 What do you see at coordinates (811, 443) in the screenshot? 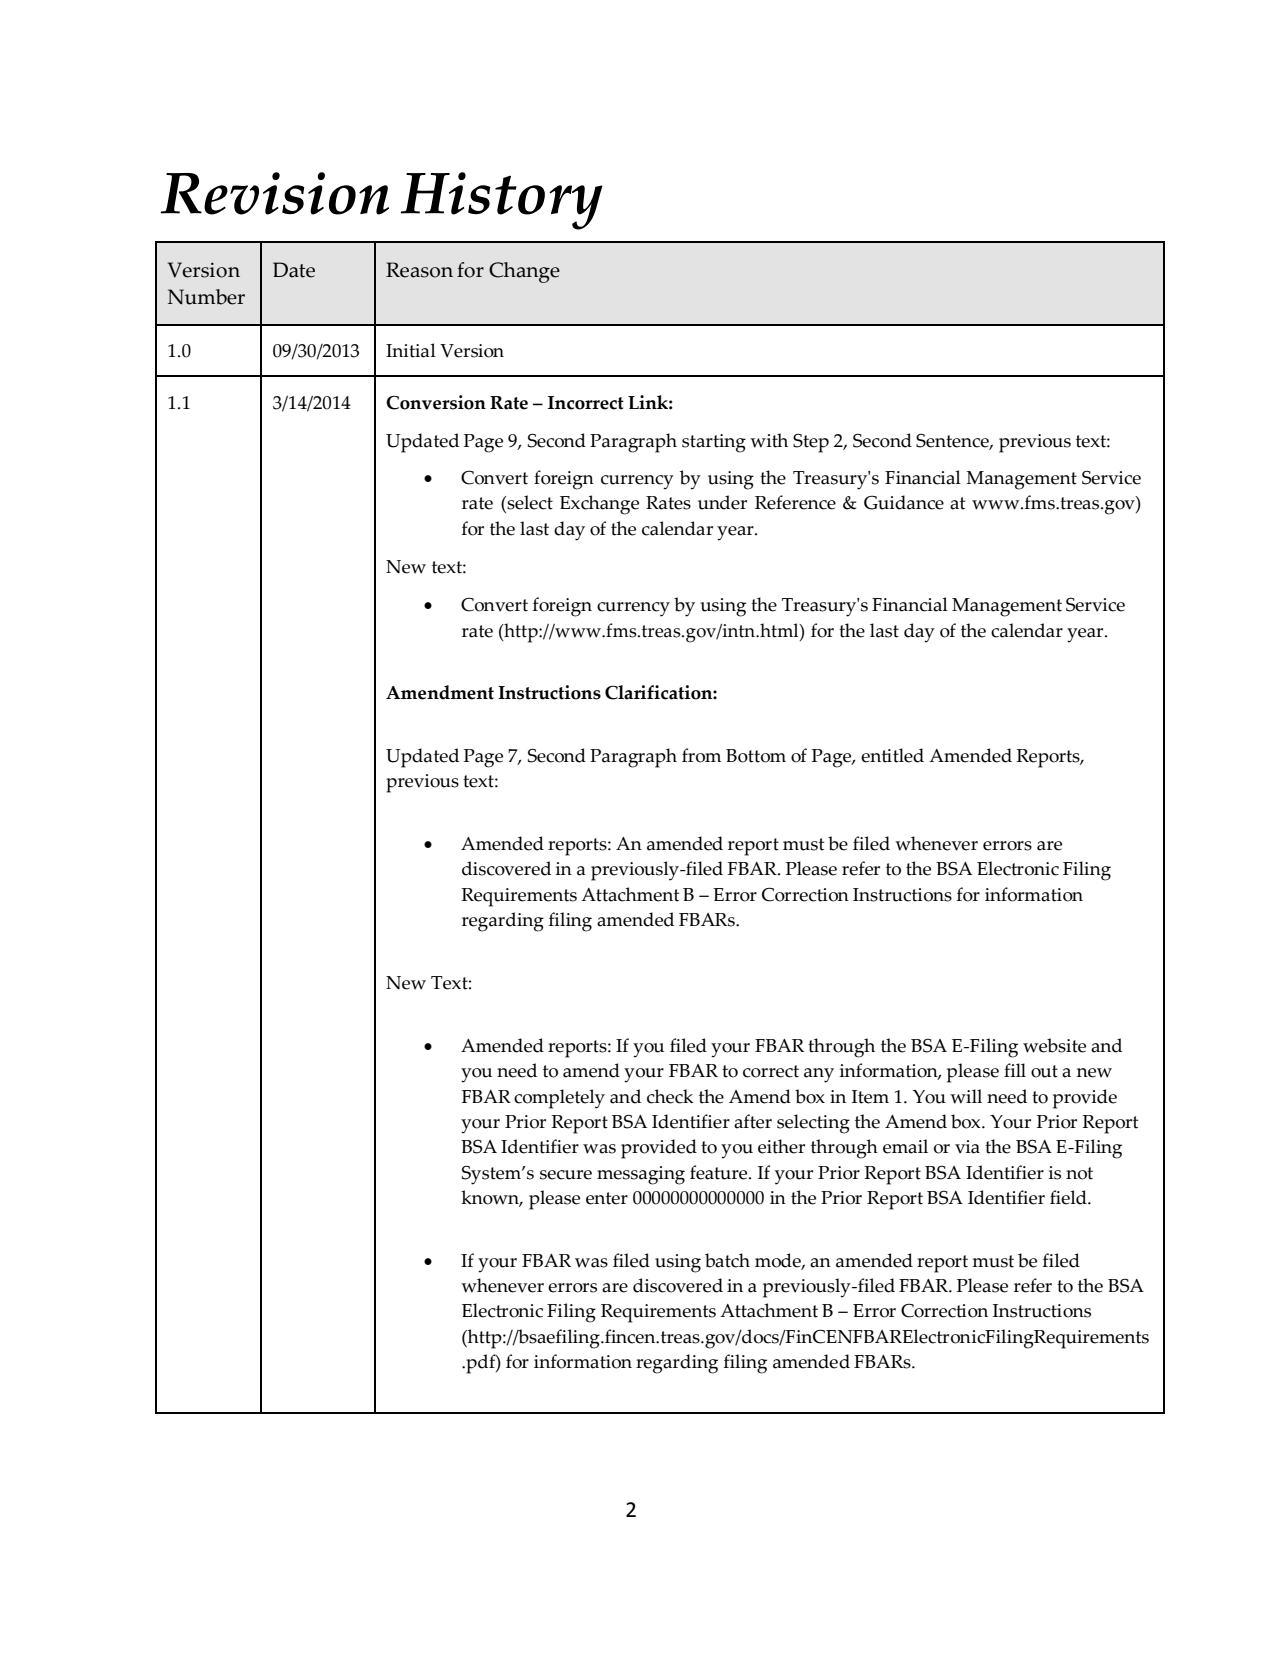
I see `Step` at bounding box center [811, 443].
